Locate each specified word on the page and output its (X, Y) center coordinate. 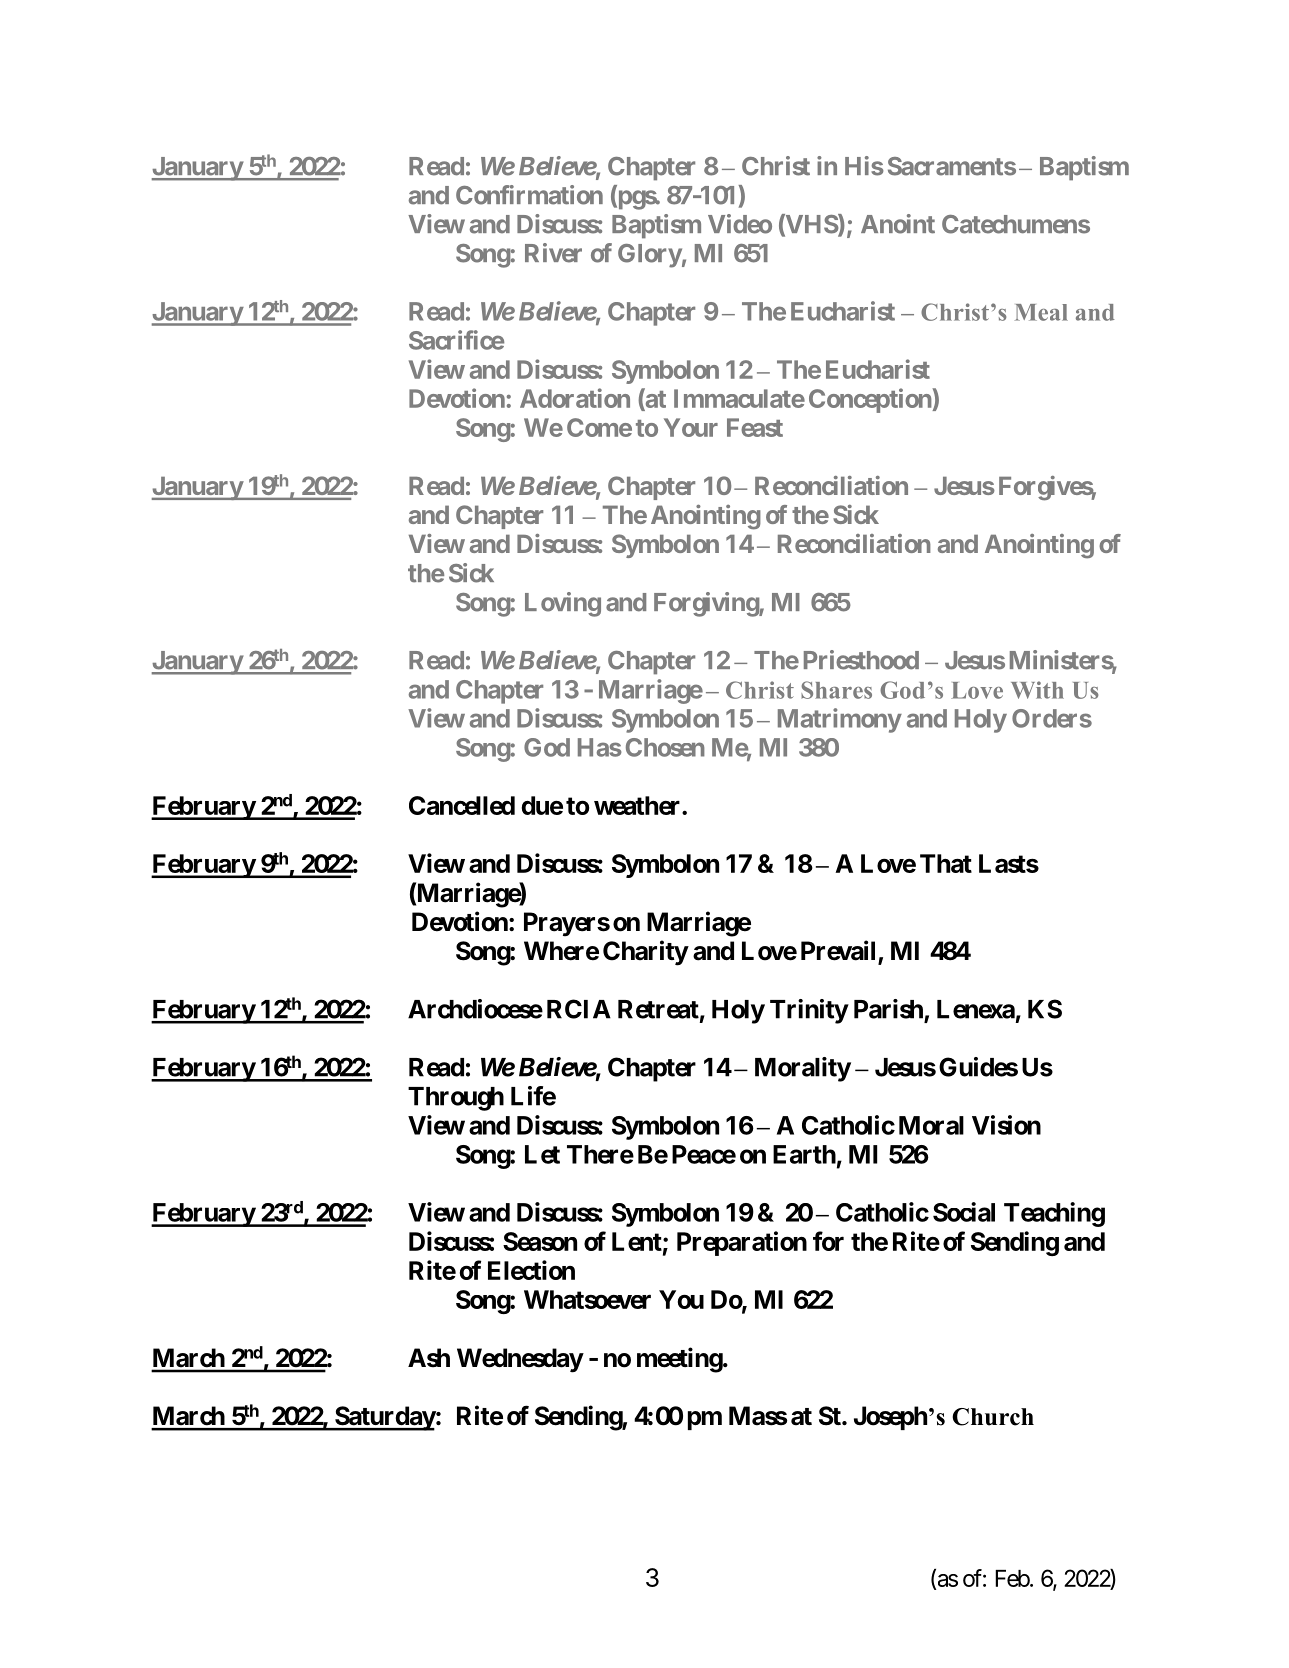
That (946, 863)
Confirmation (529, 195)
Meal (1041, 312)
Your (691, 427)
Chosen (665, 747)
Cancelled (462, 805)
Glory (650, 256)
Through (456, 1099)
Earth (804, 1154)
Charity (645, 953)
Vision (1006, 1125)
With (1037, 690)
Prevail (840, 951)
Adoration (575, 398)
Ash (429, 1358)
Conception (871, 400)
